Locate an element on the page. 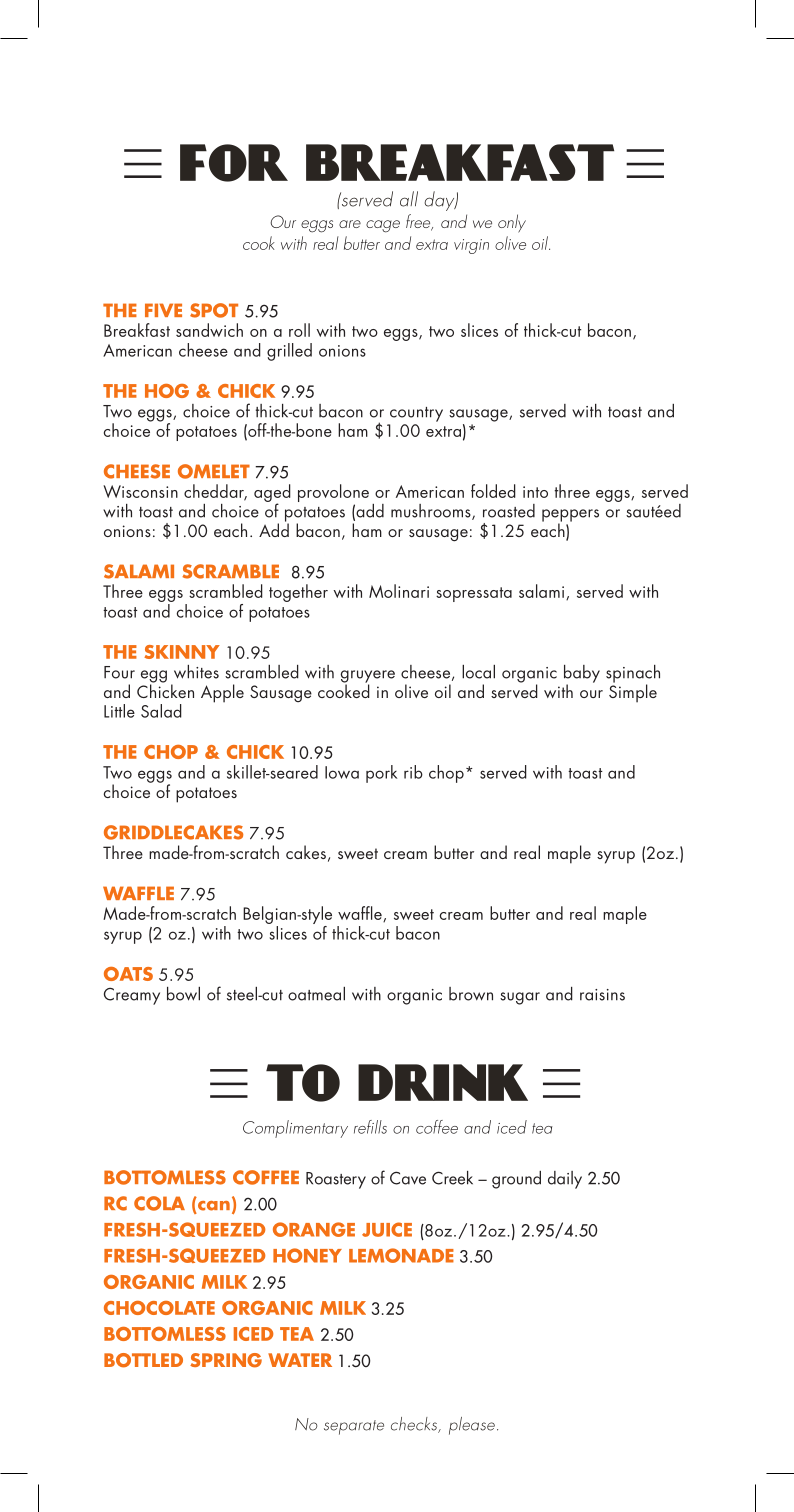 The width and height of the page is (794, 1512). BOTTLED is located at coordinates (143, 1360).
